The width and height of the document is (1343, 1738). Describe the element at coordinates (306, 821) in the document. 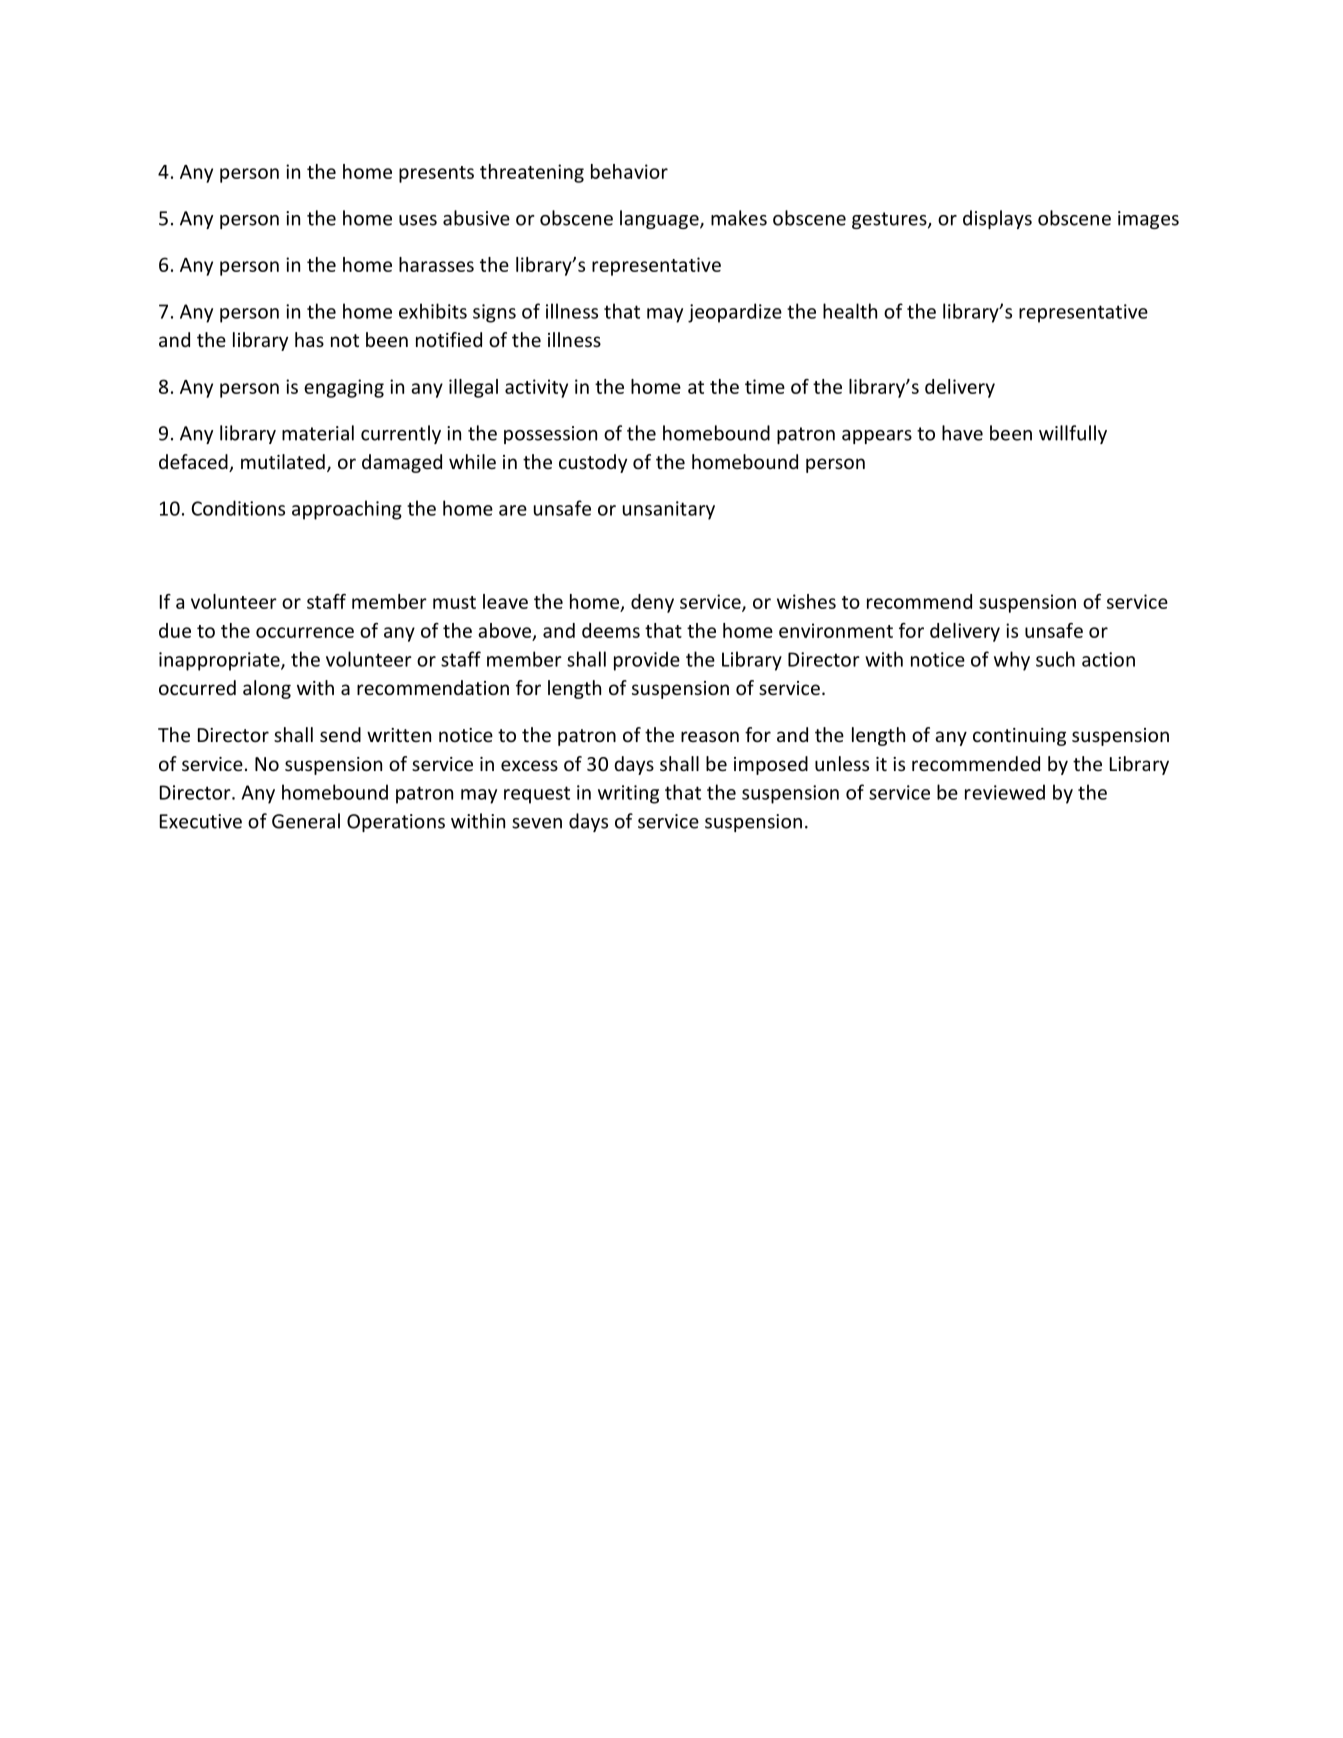

I see `General` at that location.
